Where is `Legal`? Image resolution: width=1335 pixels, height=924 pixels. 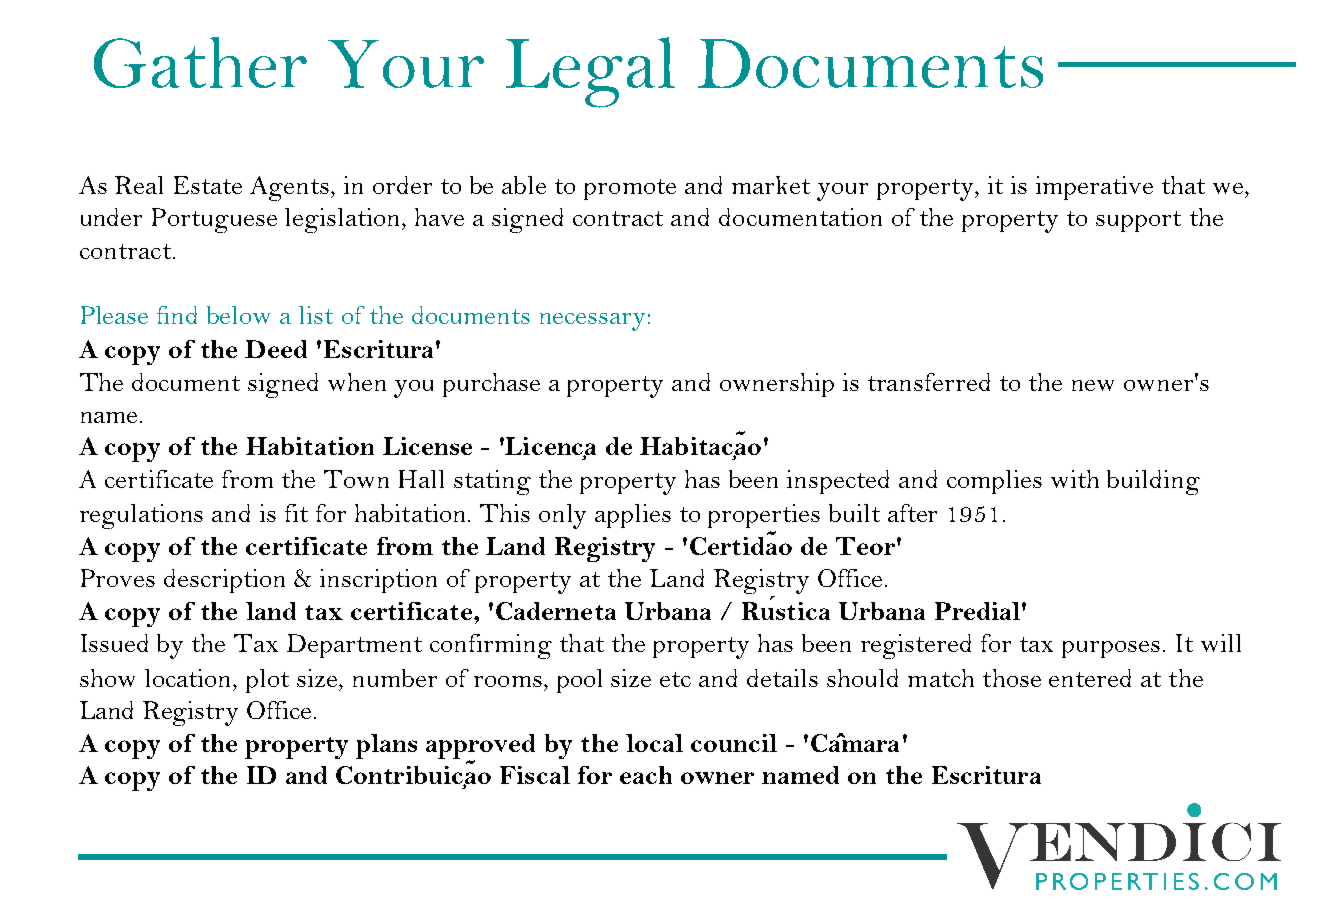
Legal is located at coordinates (590, 72).
